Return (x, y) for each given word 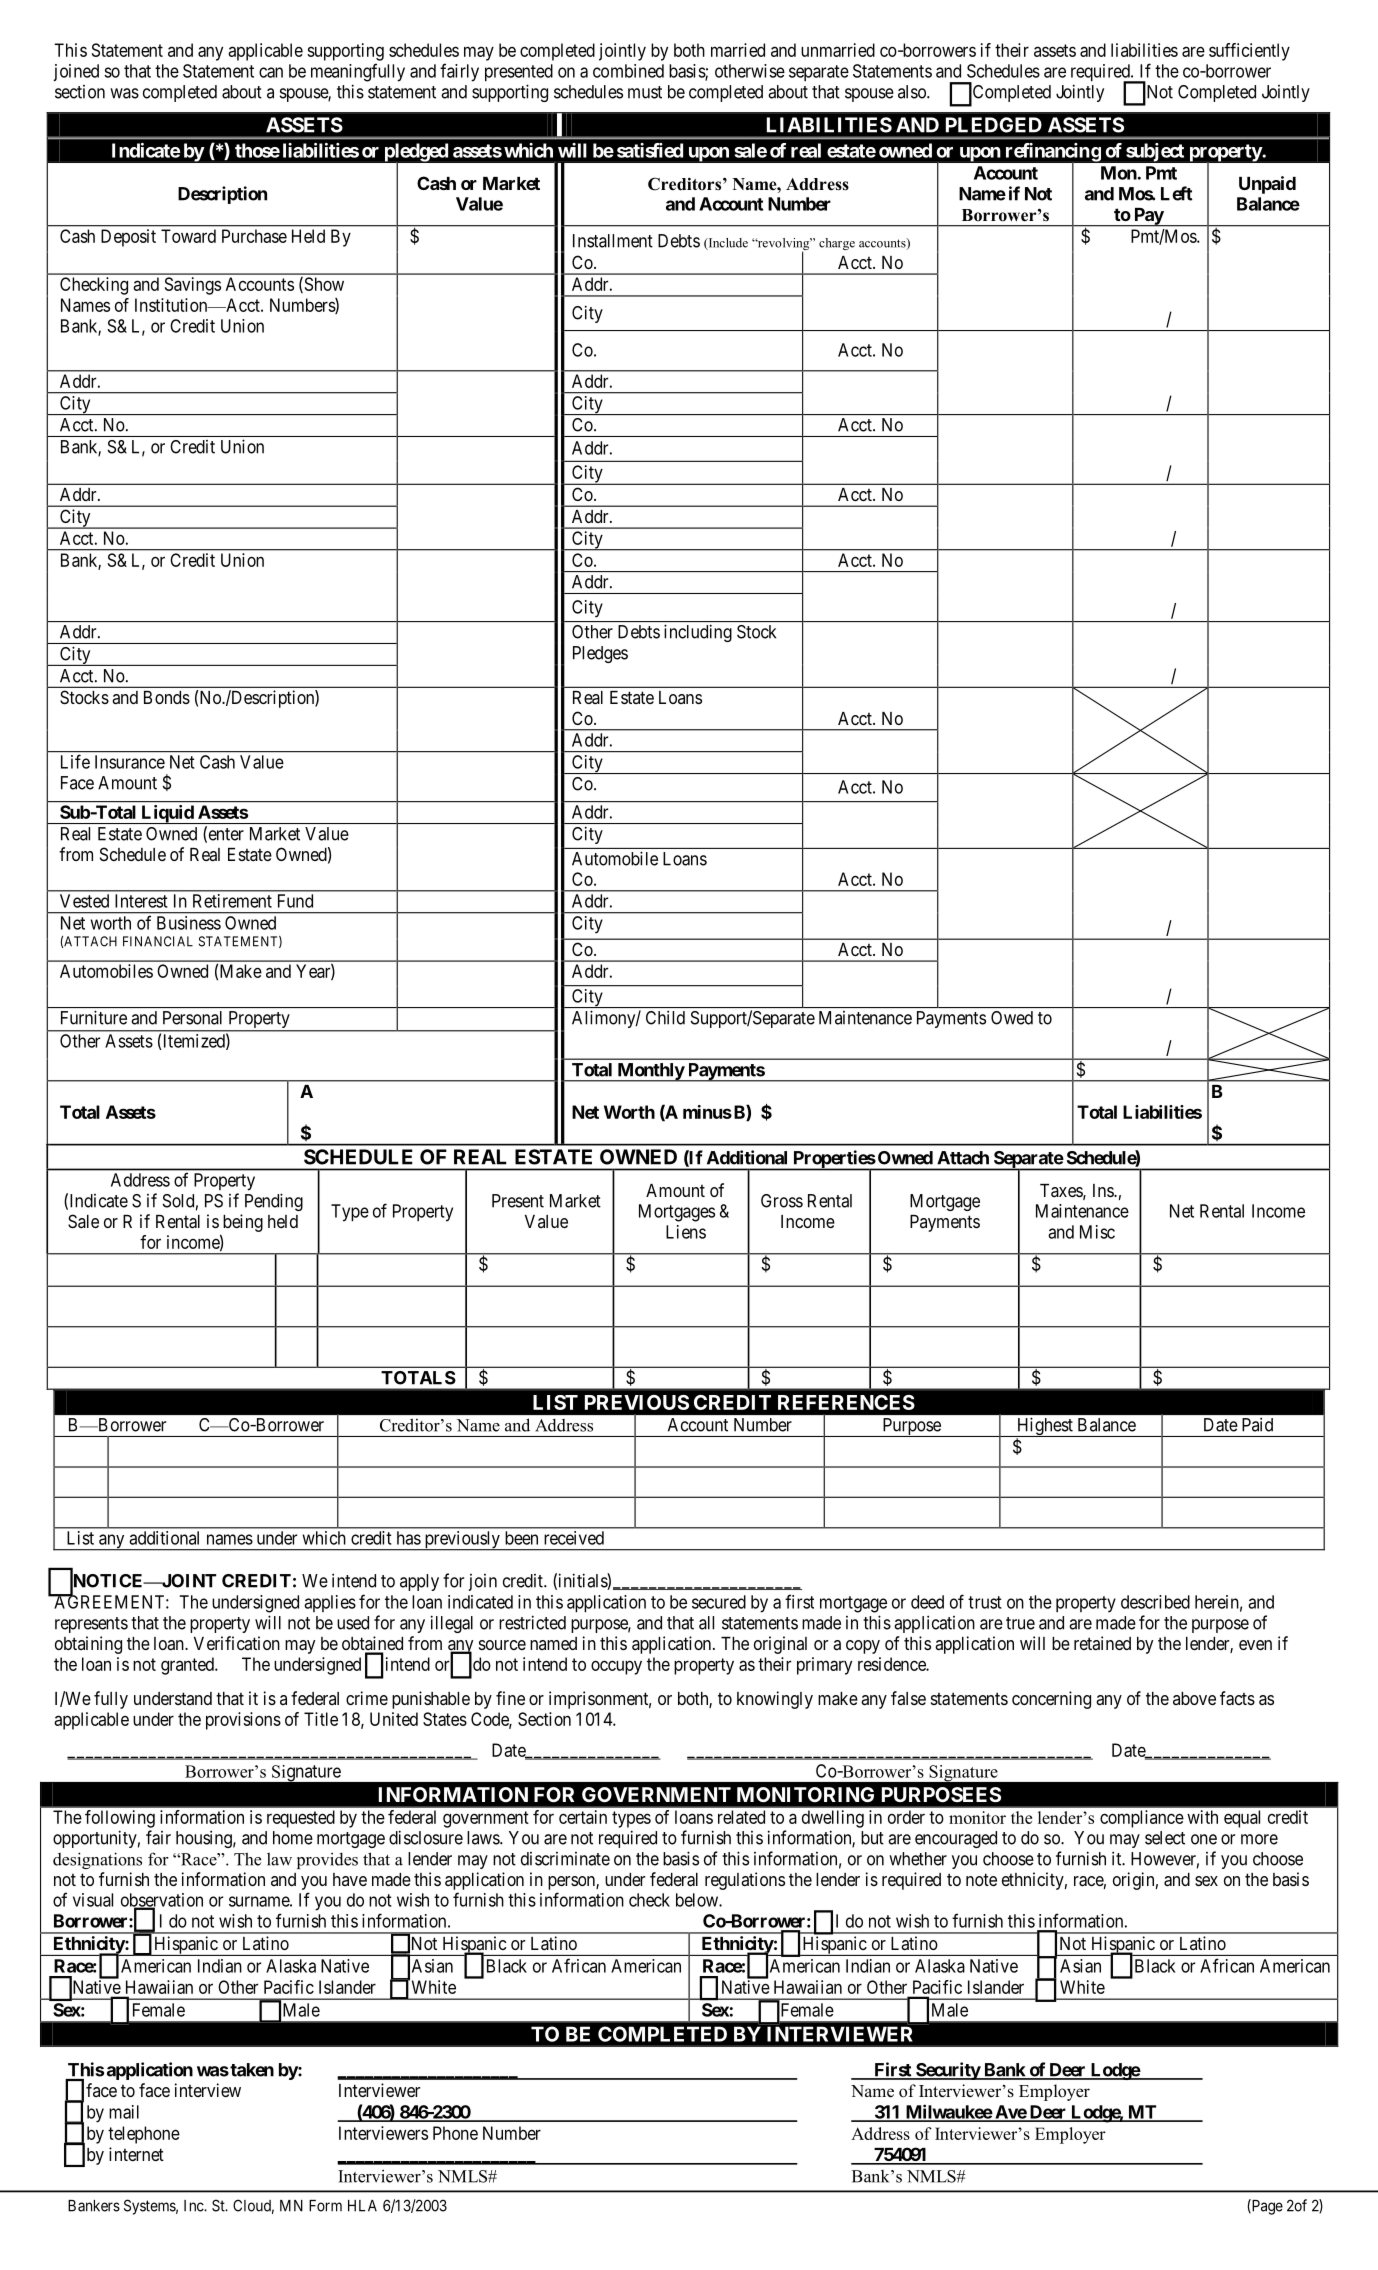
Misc (1097, 1232)
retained (1102, 1643)
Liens (686, 1232)
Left (1176, 193)
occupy (616, 1667)
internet (136, 2154)
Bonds (167, 697)
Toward (188, 236)
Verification (237, 1643)
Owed (1012, 1018)
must (645, 92)
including (698, 633)
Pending (274, 1202)
